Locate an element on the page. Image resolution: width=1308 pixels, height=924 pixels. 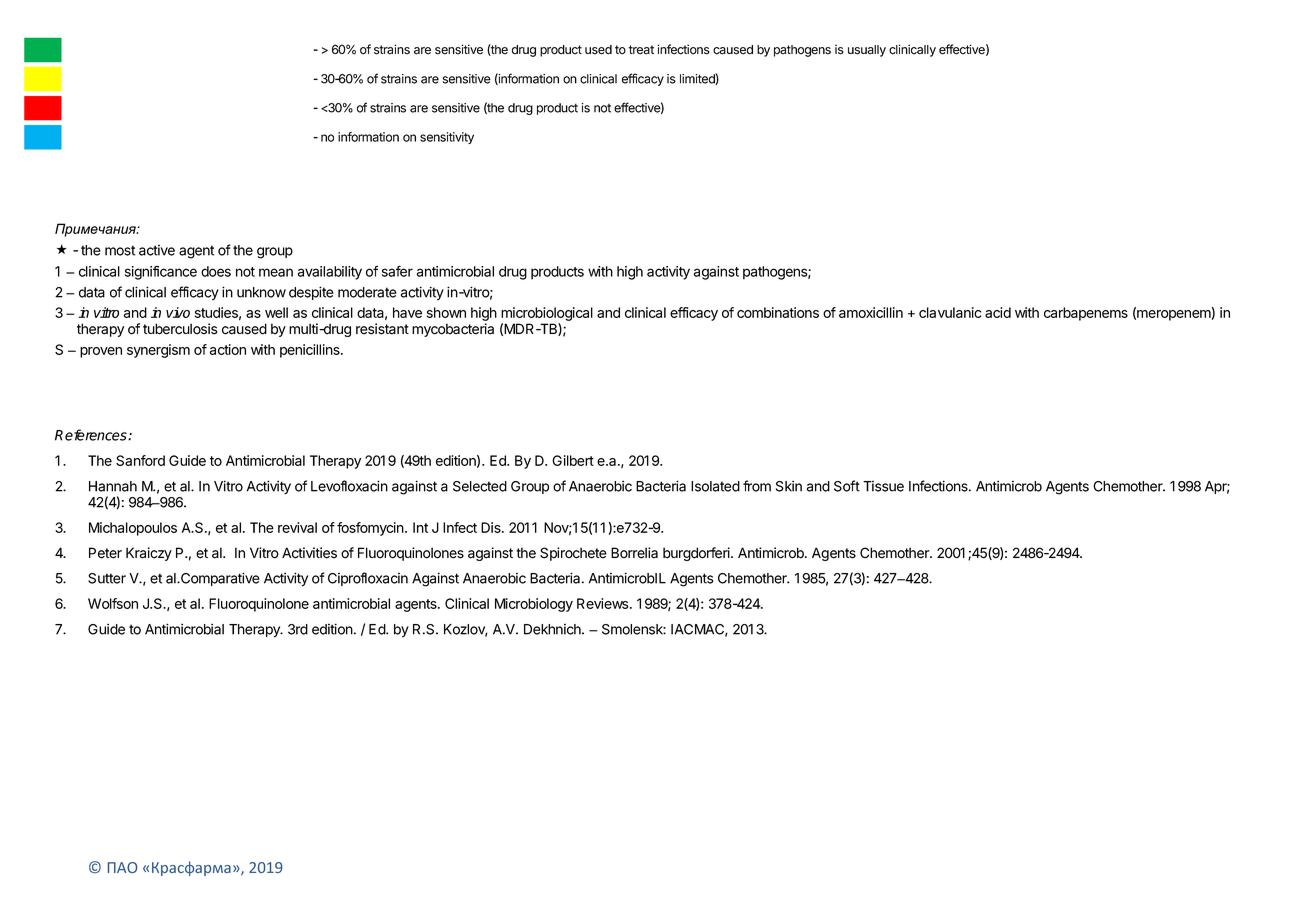
burgdorferi is located at coordinates (697, 554).
